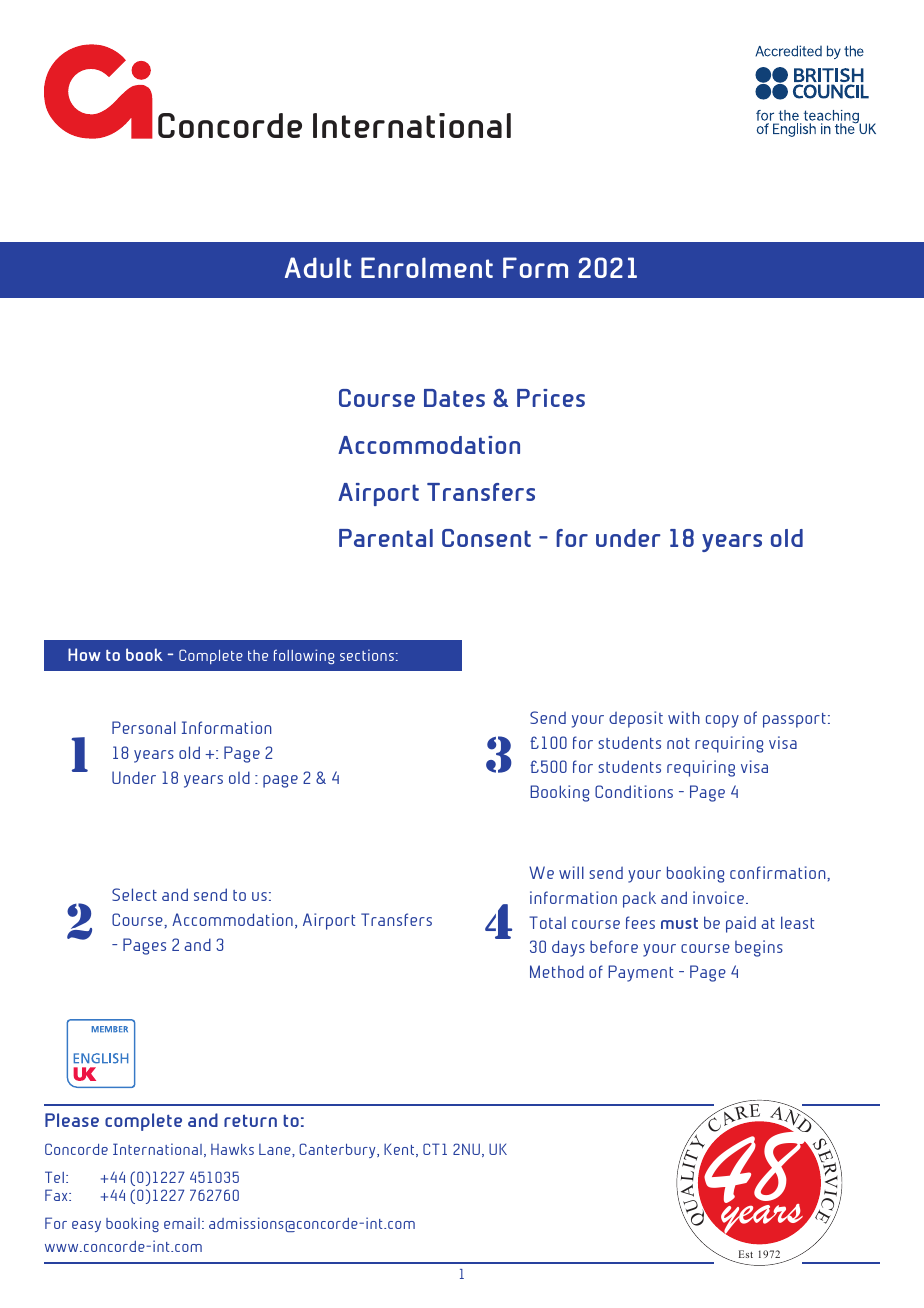  What do you see at coordinates (551, 398) in the screenshot?
I see `Prices` at bounding box center [551, 398].
